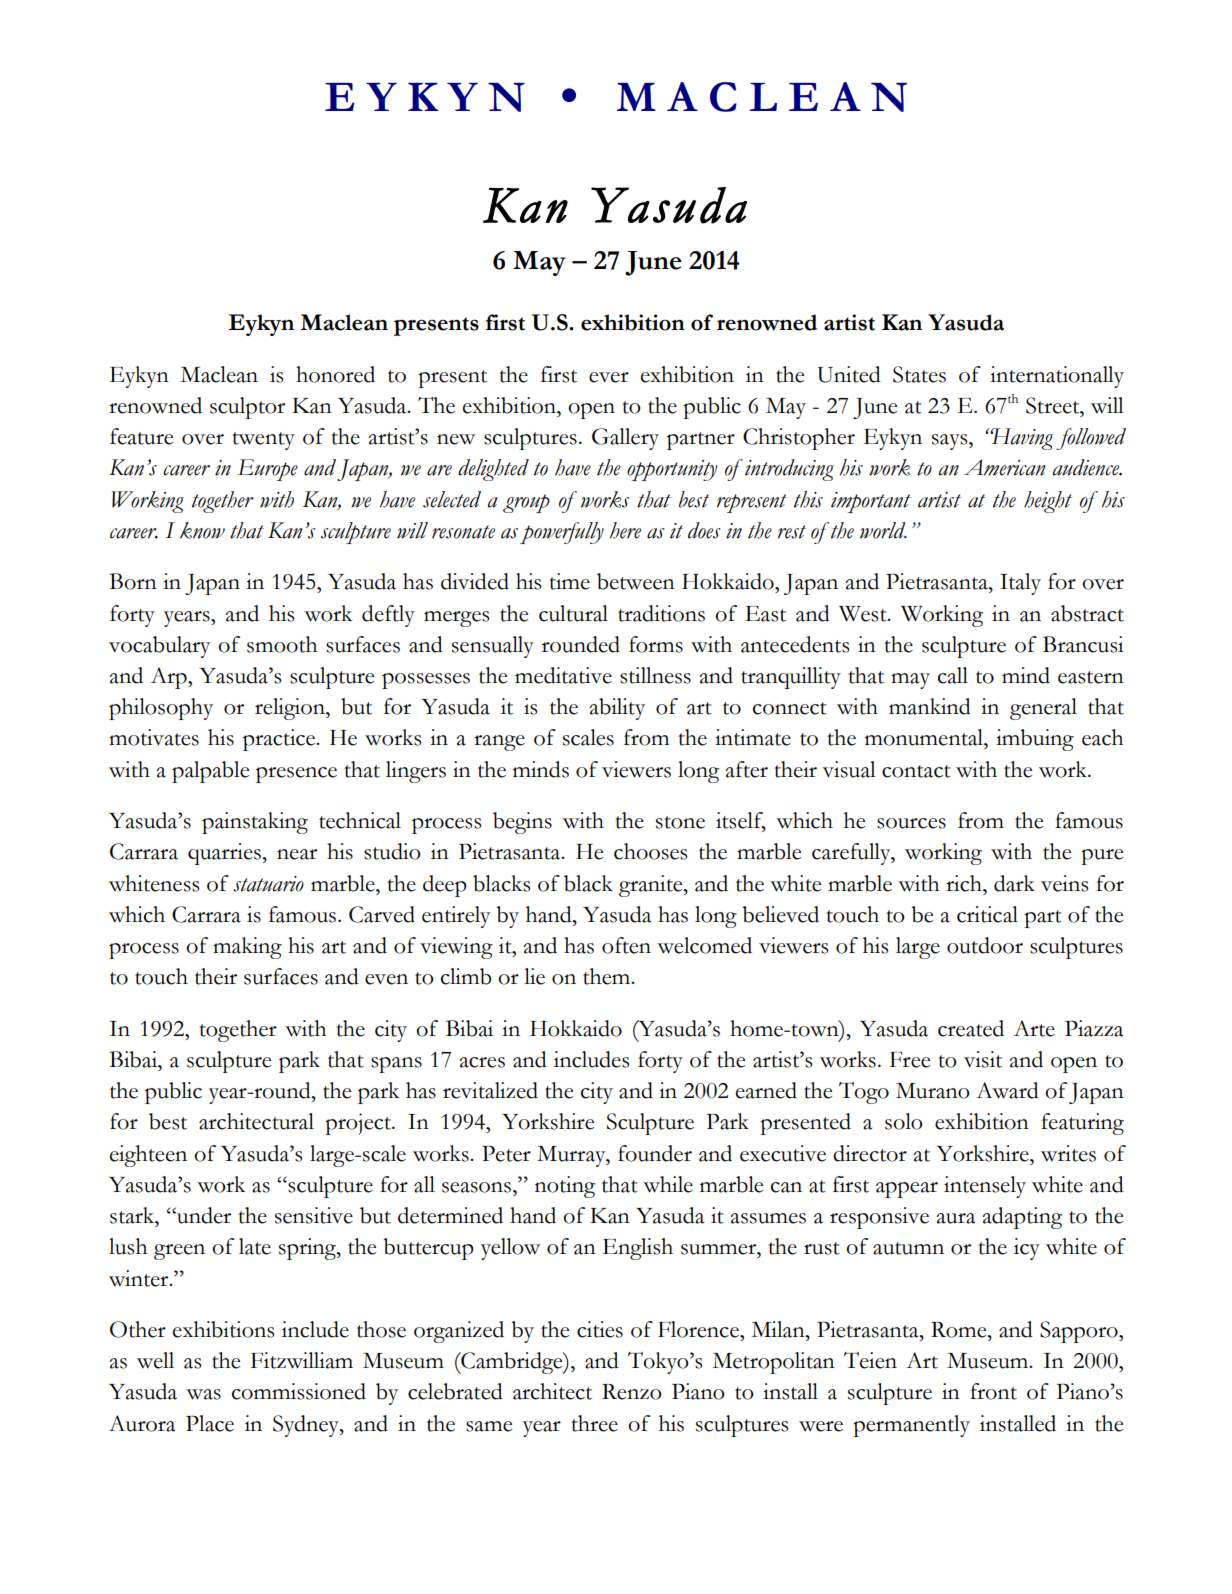 The width and height of the screenshot is (1232, 1594). What do you see at coordinates (632, 1392) in the screenshot?
I see `Renzo` at bounding box center [632, 1392].
